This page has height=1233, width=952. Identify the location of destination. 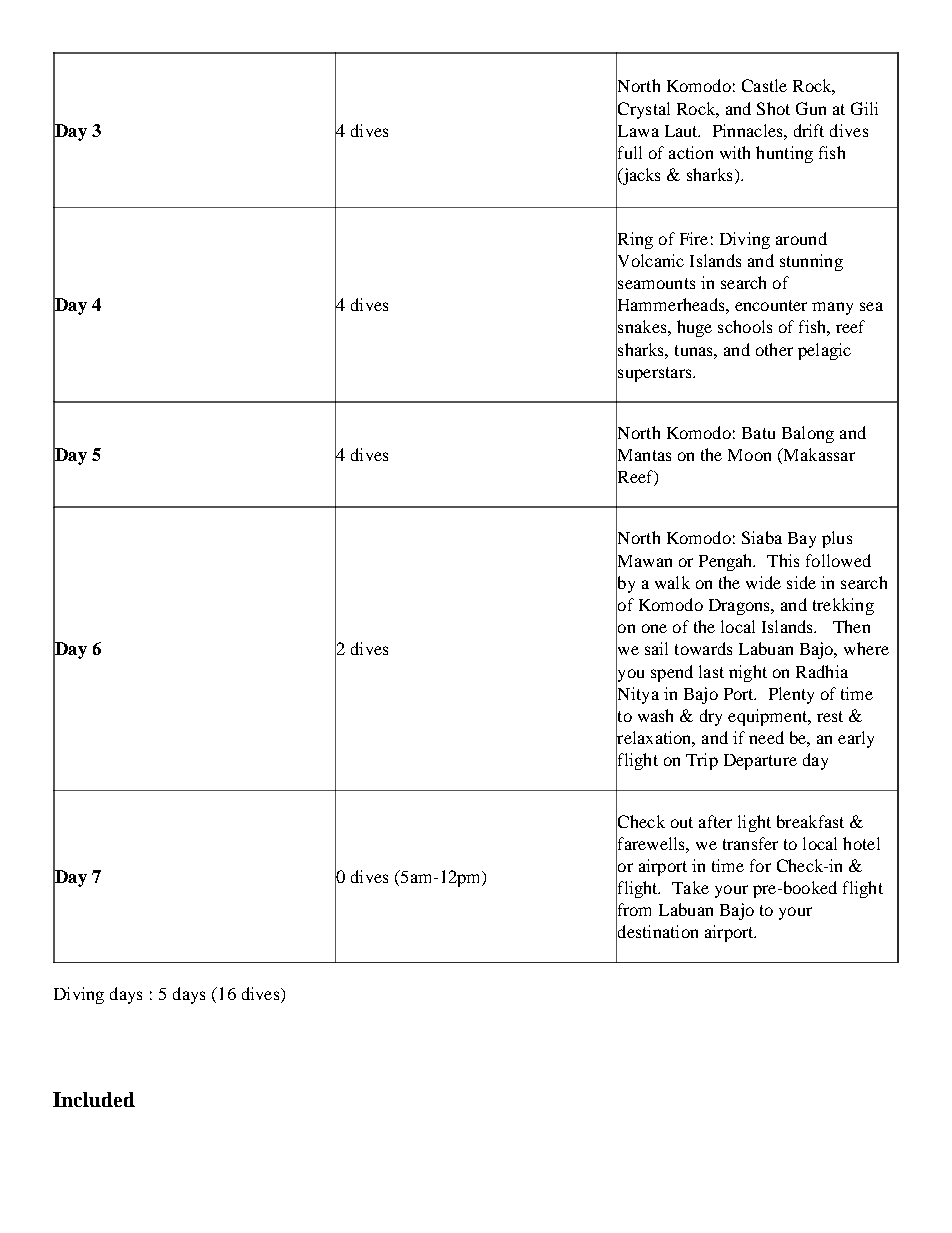
(657, 932).
